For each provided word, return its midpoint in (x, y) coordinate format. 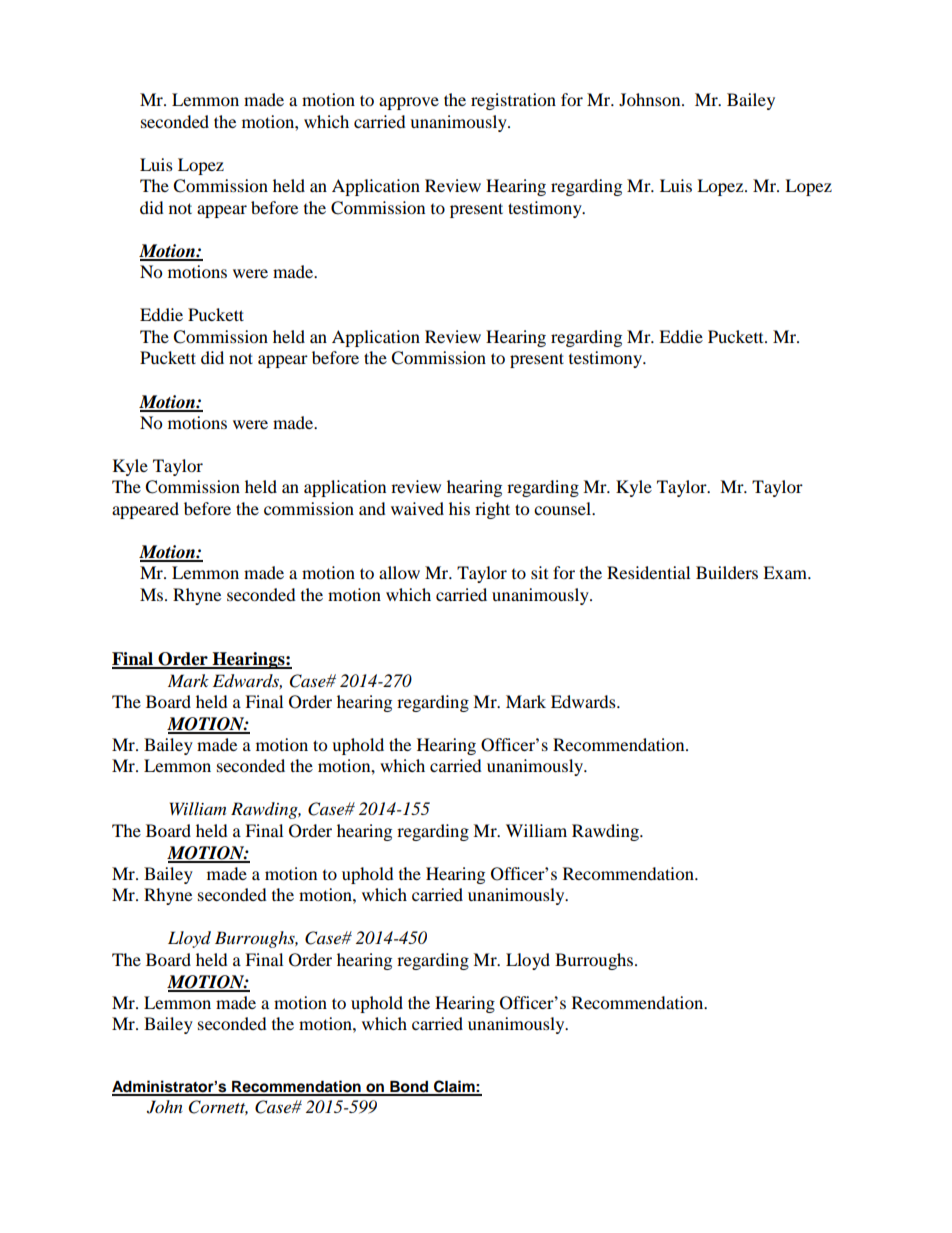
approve (409, 103)
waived (417, 508)
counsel (563, 508)
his (459, 508)
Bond (409, 1088)
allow (399, 572)
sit (539, 572)
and (372, 508)
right (492, 510)
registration (513, 101)
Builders (727, 572)
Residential (648, 572)
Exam (786, 572)
